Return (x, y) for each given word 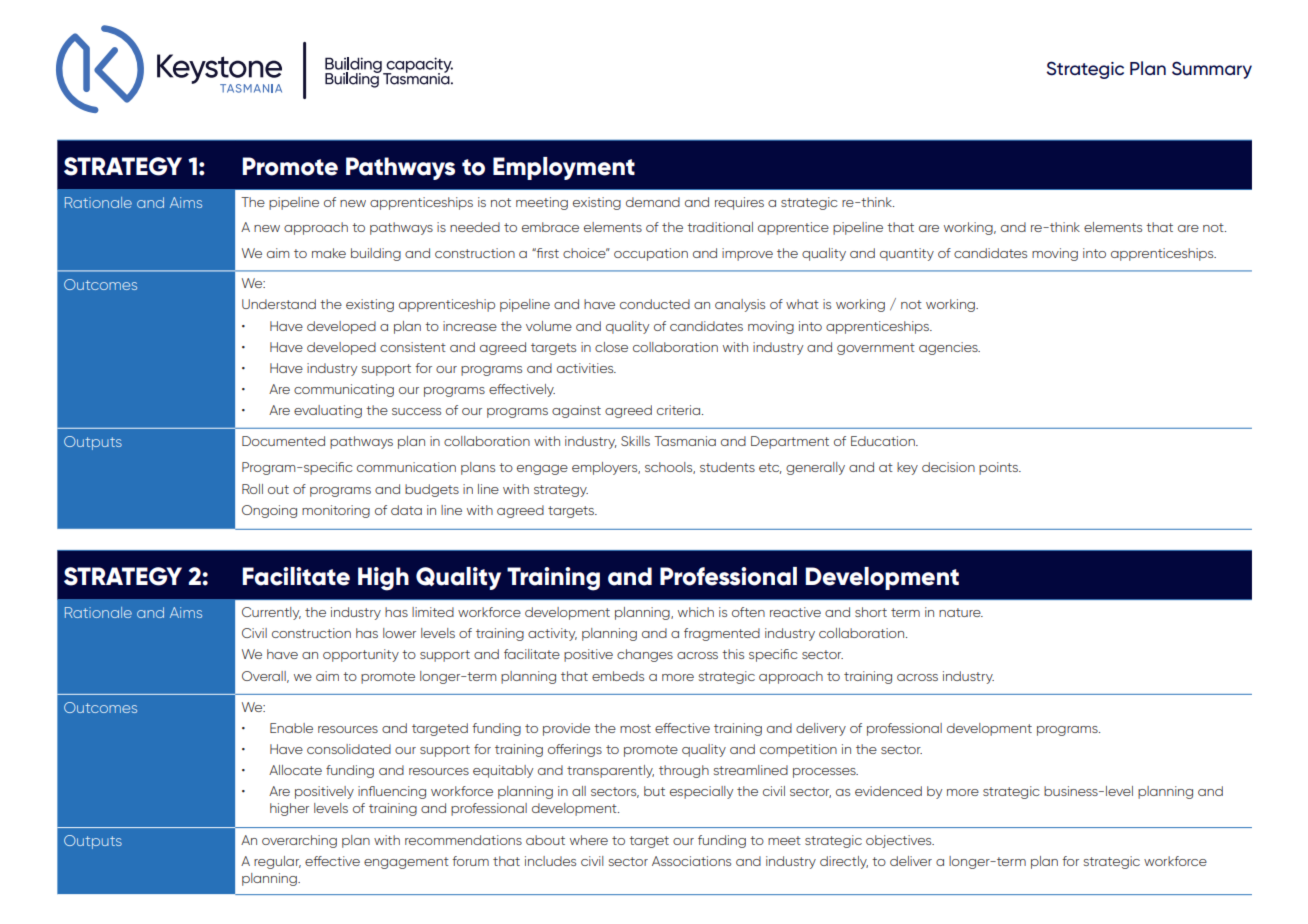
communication (406, 467)
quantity (907, 254)
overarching (299, 841)
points (999, 468)
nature (961, 612)
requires (739, 203)
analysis (740, 305)
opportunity (361, 655)
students (727, 467)
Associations (691, 861)
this (733, 654)
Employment (564, 168)
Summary (1212, 70)
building (376, 254)
